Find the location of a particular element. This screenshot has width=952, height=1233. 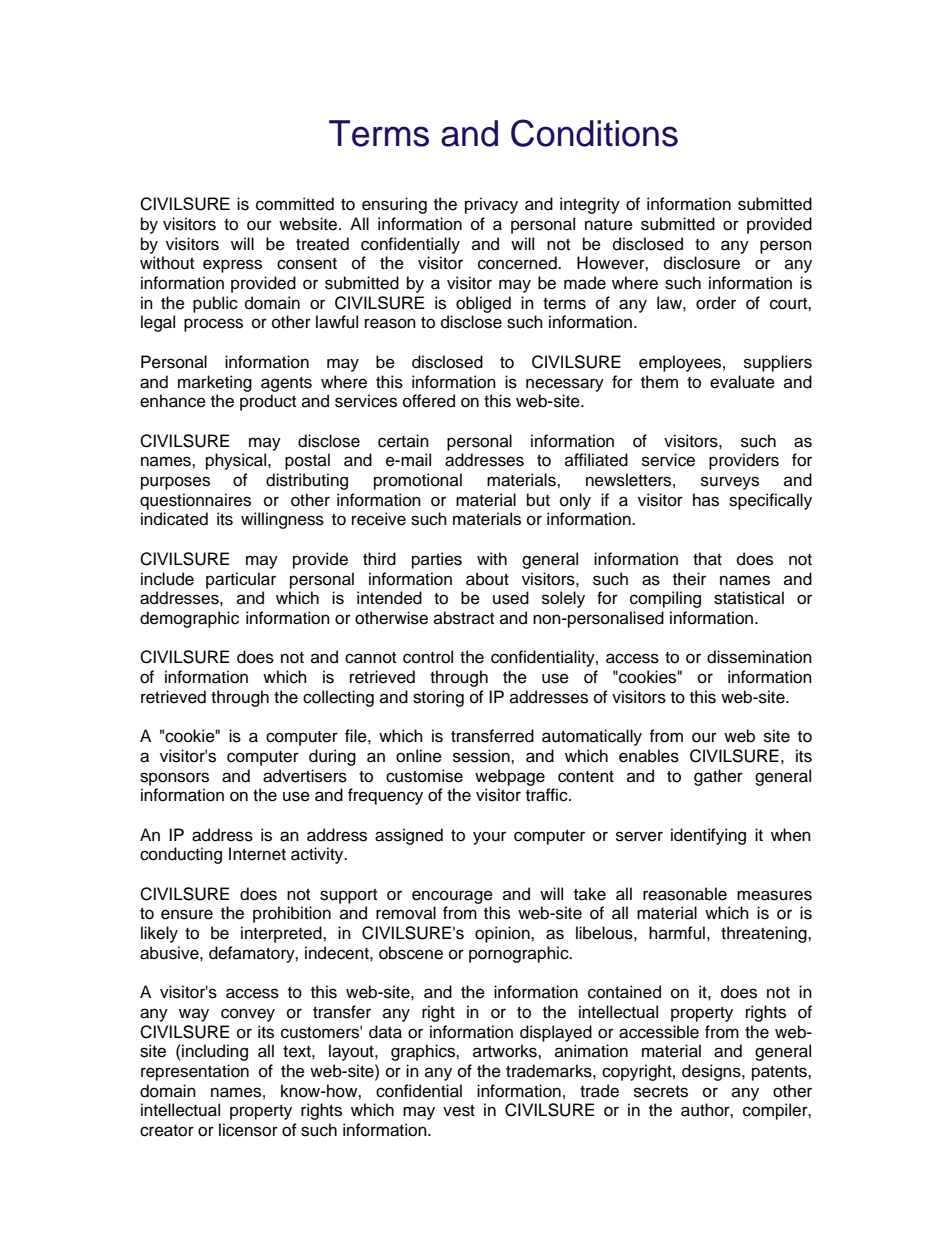

abstract is located at coordinates (464, 618).
